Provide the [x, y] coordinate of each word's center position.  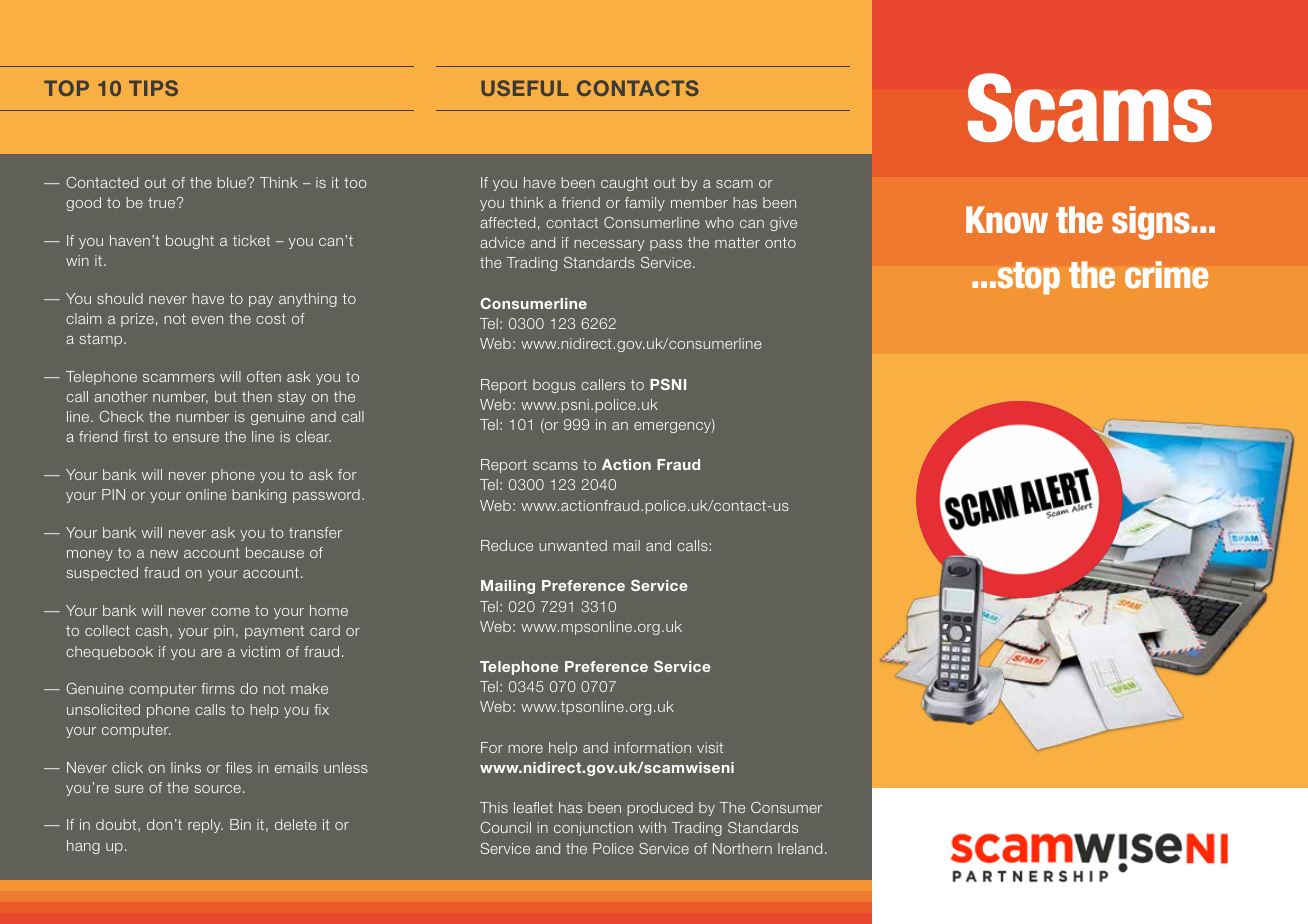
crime [1167, 275]
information [652, 747]
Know [1007, 220]
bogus [554, 386]
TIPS [153, 88]
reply [205, 826]
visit [710, 747]
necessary [609, 245]
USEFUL [525, 88]
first [135, 436]
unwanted [573, 545]
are [211, 653]
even [207, 320]
